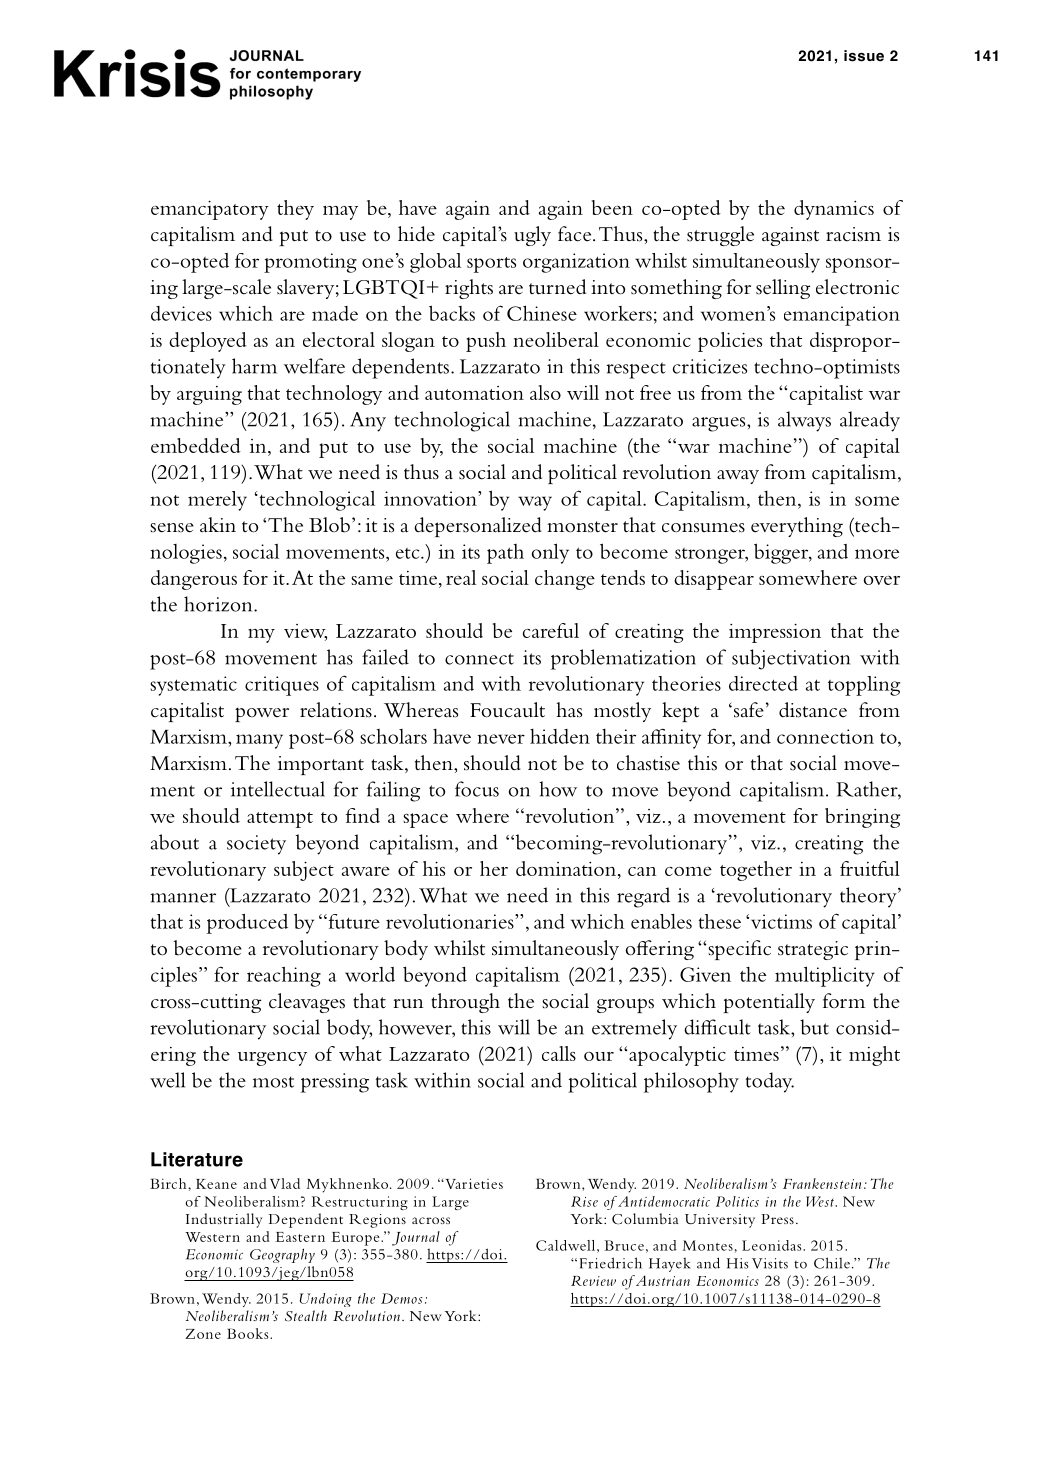 Image resolution: width=1050 pixels, height=1484 pixels. What do you see at coordinates (797, 527) in the document?
I see `everything` at bounding box center [797, 527].
